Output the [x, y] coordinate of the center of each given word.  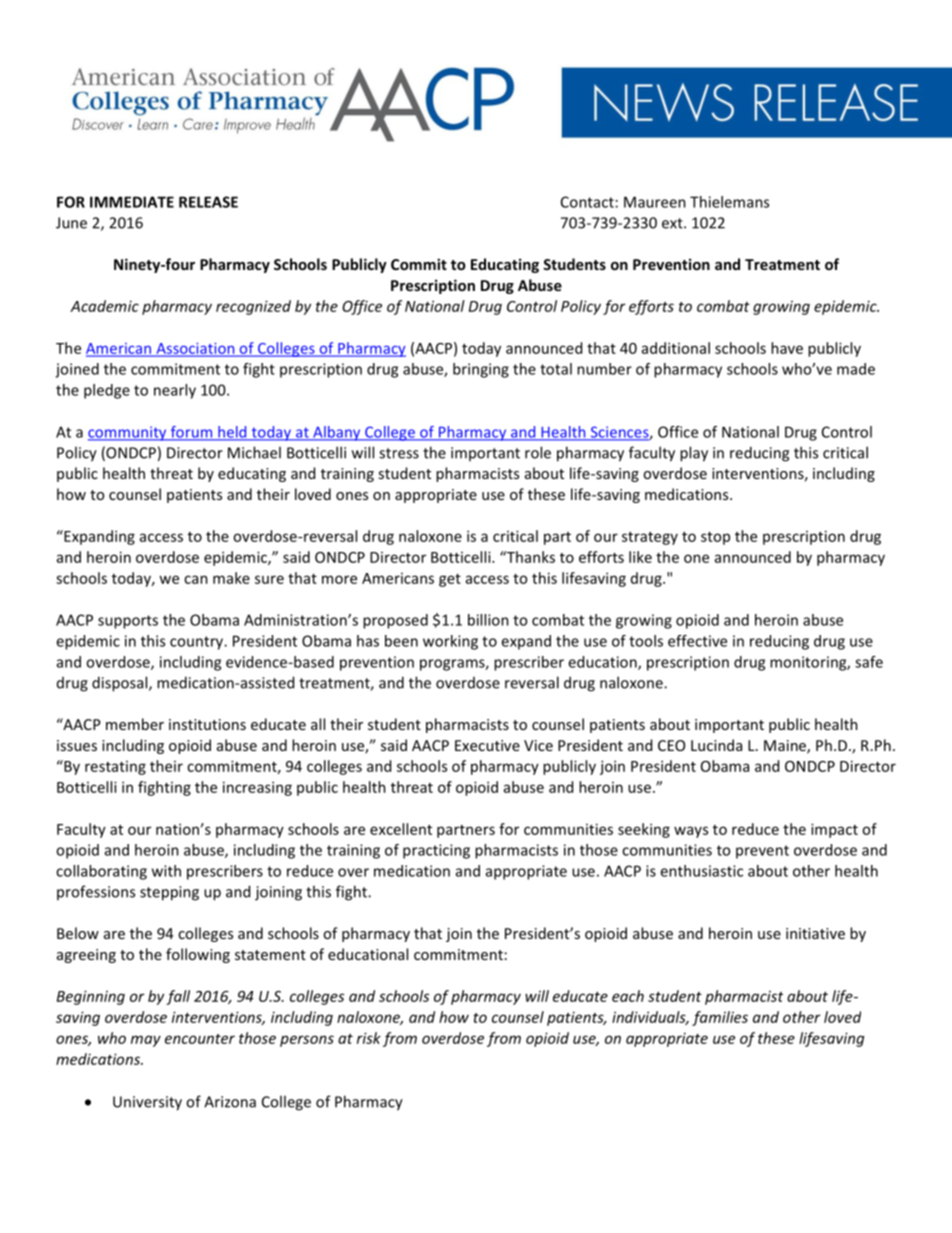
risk [369, 1038]
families [720, 1018]
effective [697, 641]
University [147, 1103]
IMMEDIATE [132, 202]
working [450, 642]
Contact [587, 202]
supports [128, 622]
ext [673, 223]
